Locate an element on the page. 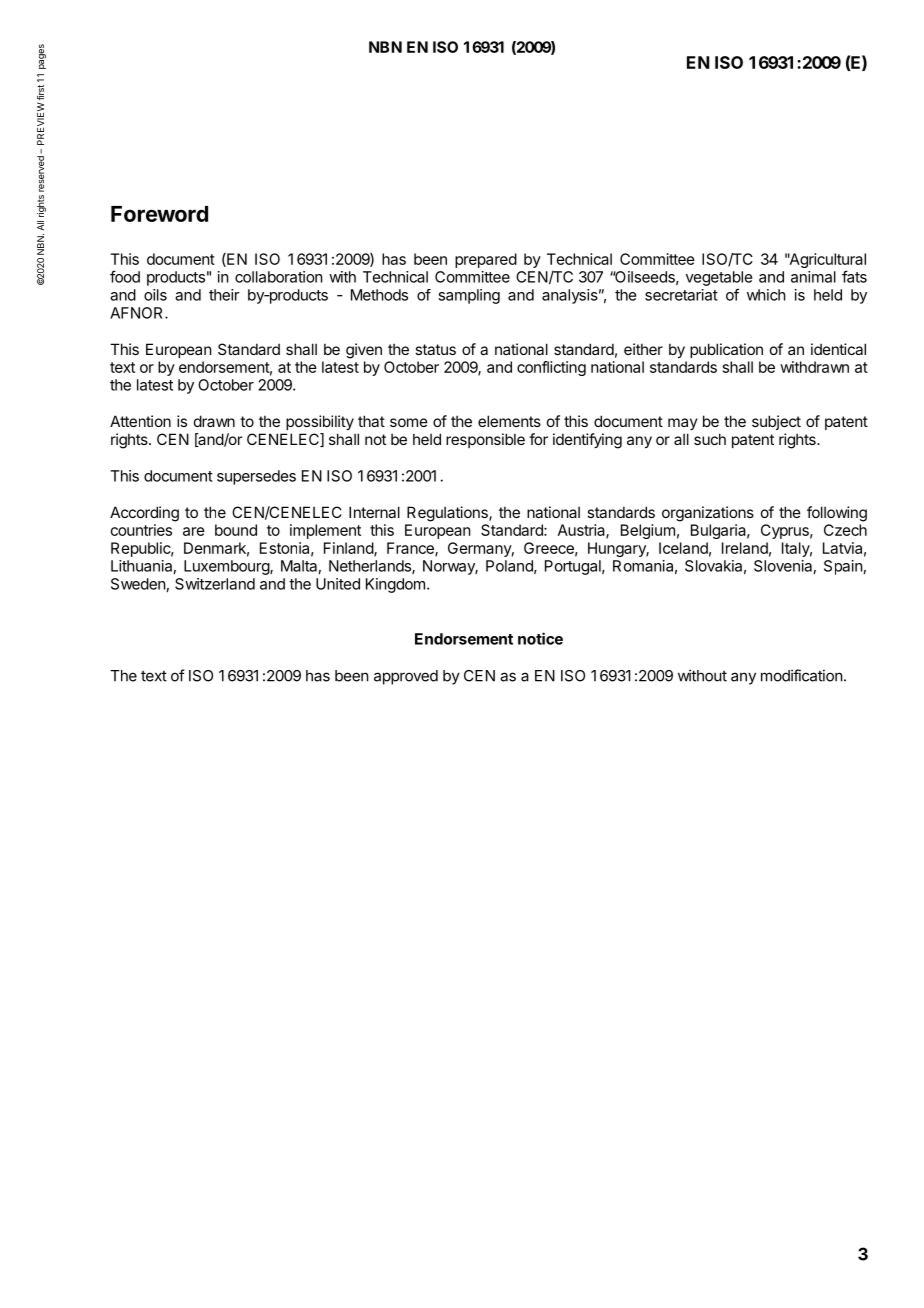 The height and width of the document is (1308, 924). Switzerland is located at coordinates (215, 584).
